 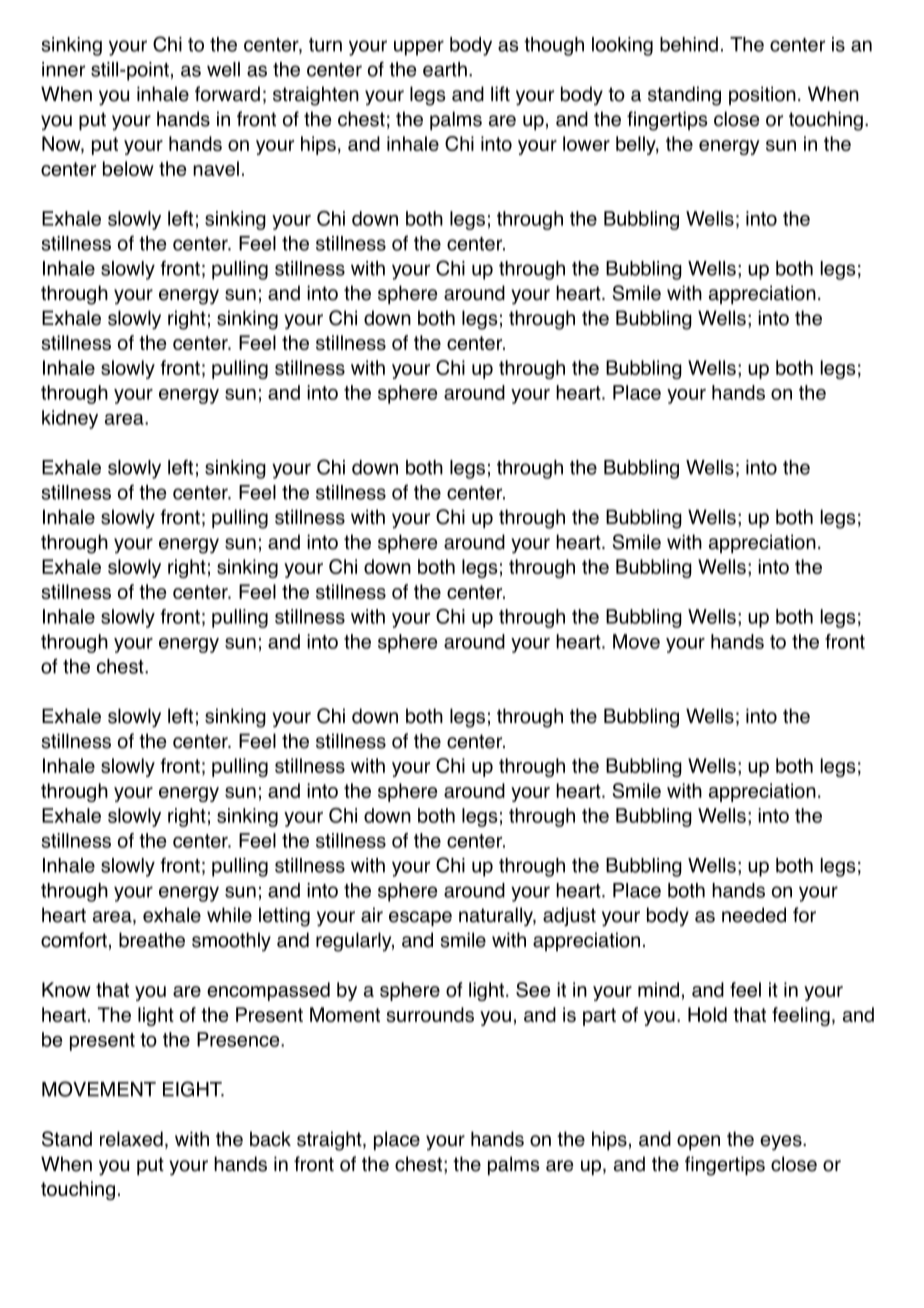 I want to click on below, so click(x=128, y=168).
